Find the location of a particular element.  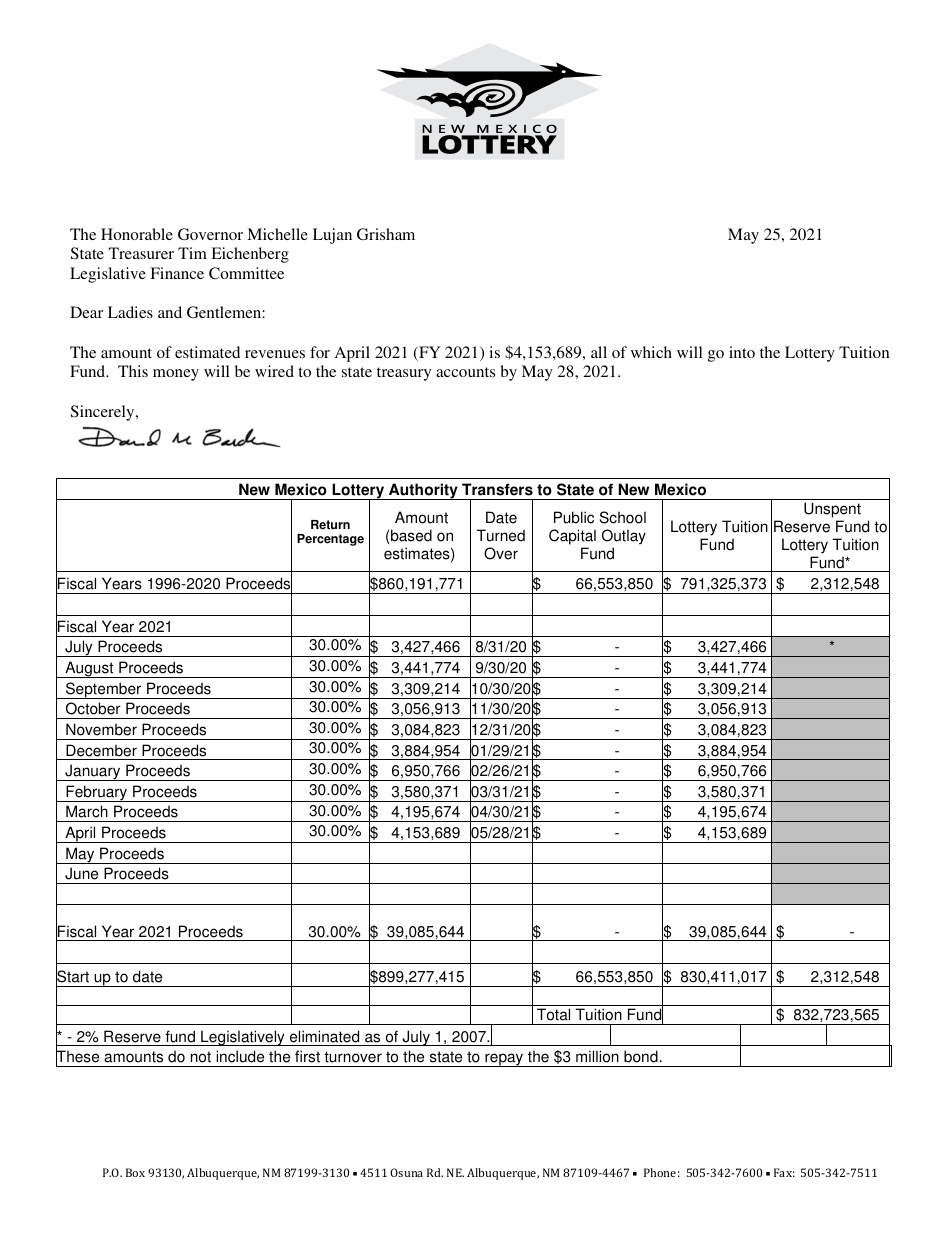

June is located at coordinates (81, 873).
